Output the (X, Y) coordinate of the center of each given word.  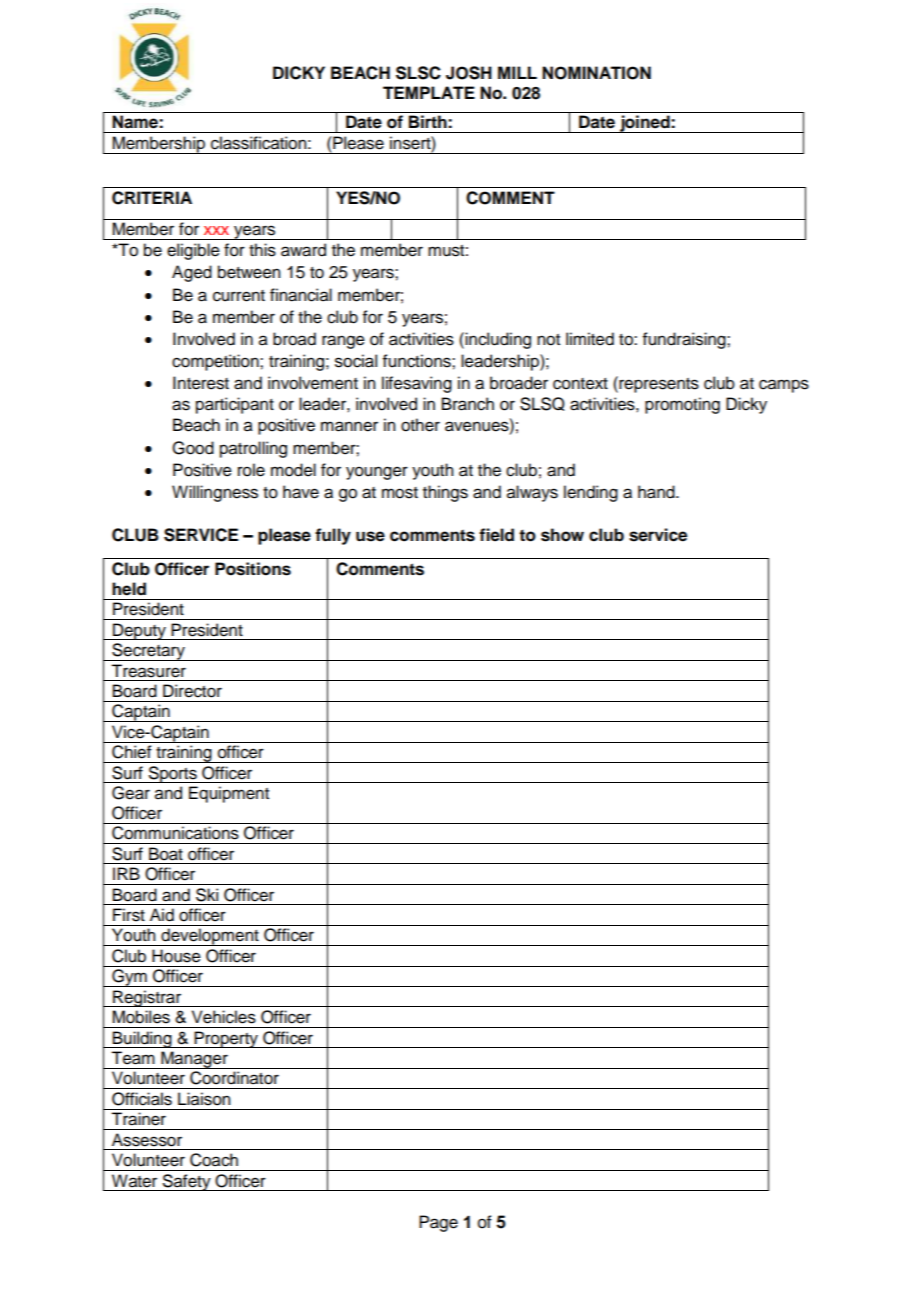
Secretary (148, 652)
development (210, 937)
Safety (187, 1182)
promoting (682, 405)
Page (438, 1223)
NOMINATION (596, 73)
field (496, 535)
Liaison (204, 1099)
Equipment (229, 794)
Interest (201, 383)
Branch (468, 404)
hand (657, 492)
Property (226, 1039)
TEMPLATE (429, 92)
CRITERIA (152, 198)
